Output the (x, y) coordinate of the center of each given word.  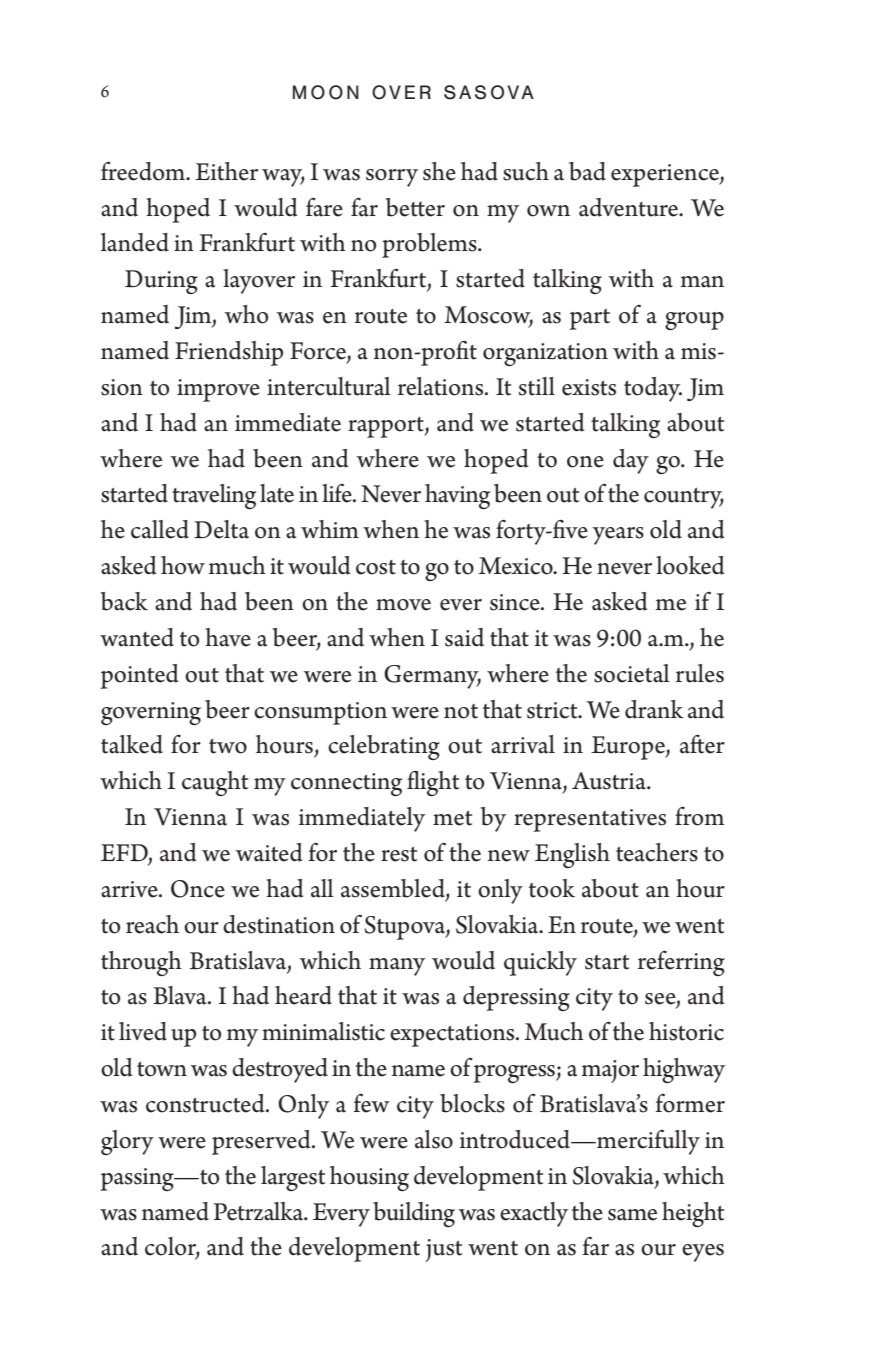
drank (654, 709)
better (415, 207)
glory (127, 1142)
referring (681, 963)
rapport (387, 427)
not (461, 711)
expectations (453, 1035)
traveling (214, 496)
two (228, 746)
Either (226, 171)
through (141, 963)
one (585, 462)
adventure (630, 207)
